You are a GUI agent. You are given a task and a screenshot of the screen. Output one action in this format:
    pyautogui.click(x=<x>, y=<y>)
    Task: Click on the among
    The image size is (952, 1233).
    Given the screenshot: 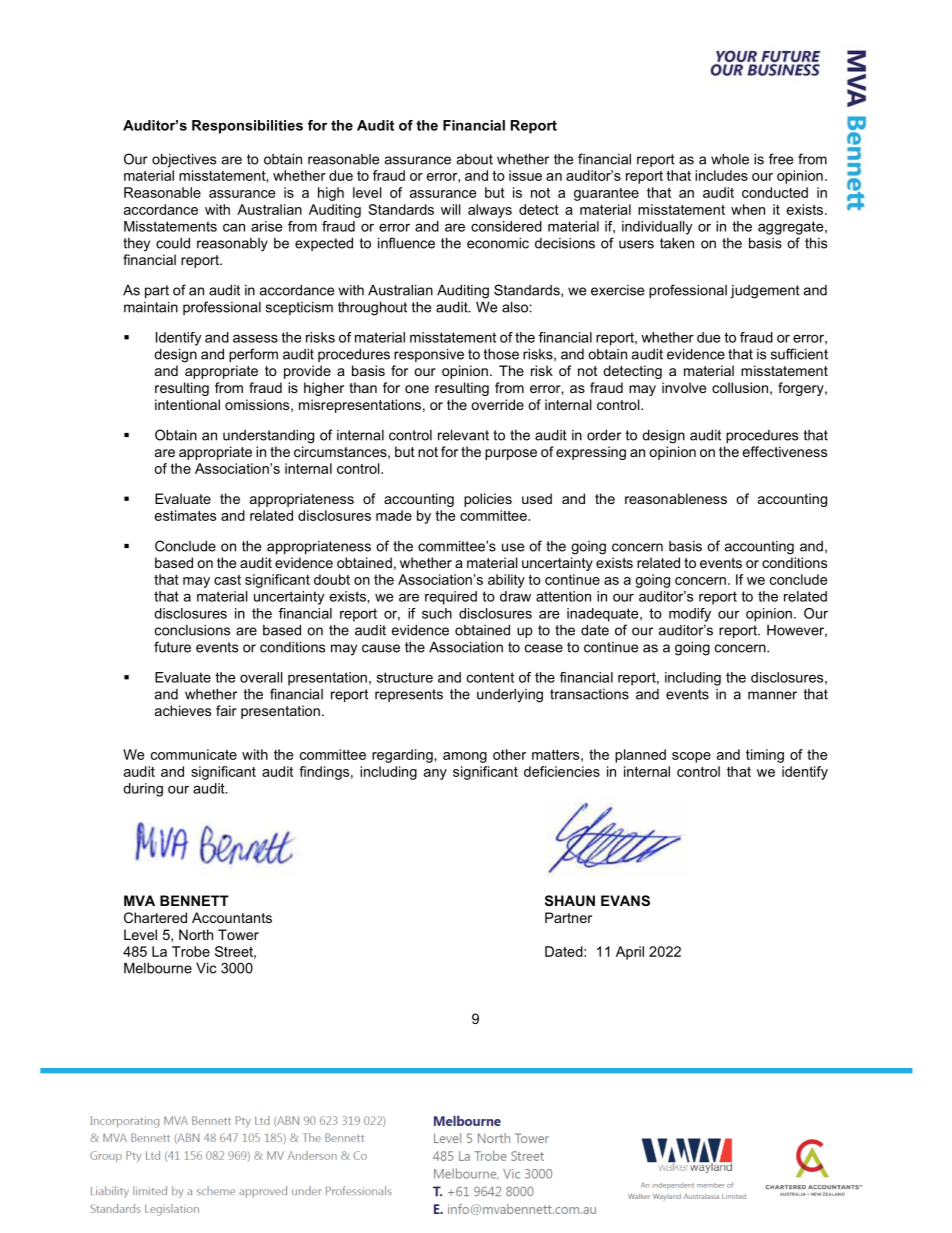 What is the action you would take?
    pyautogui.click(x=465, y=757)
